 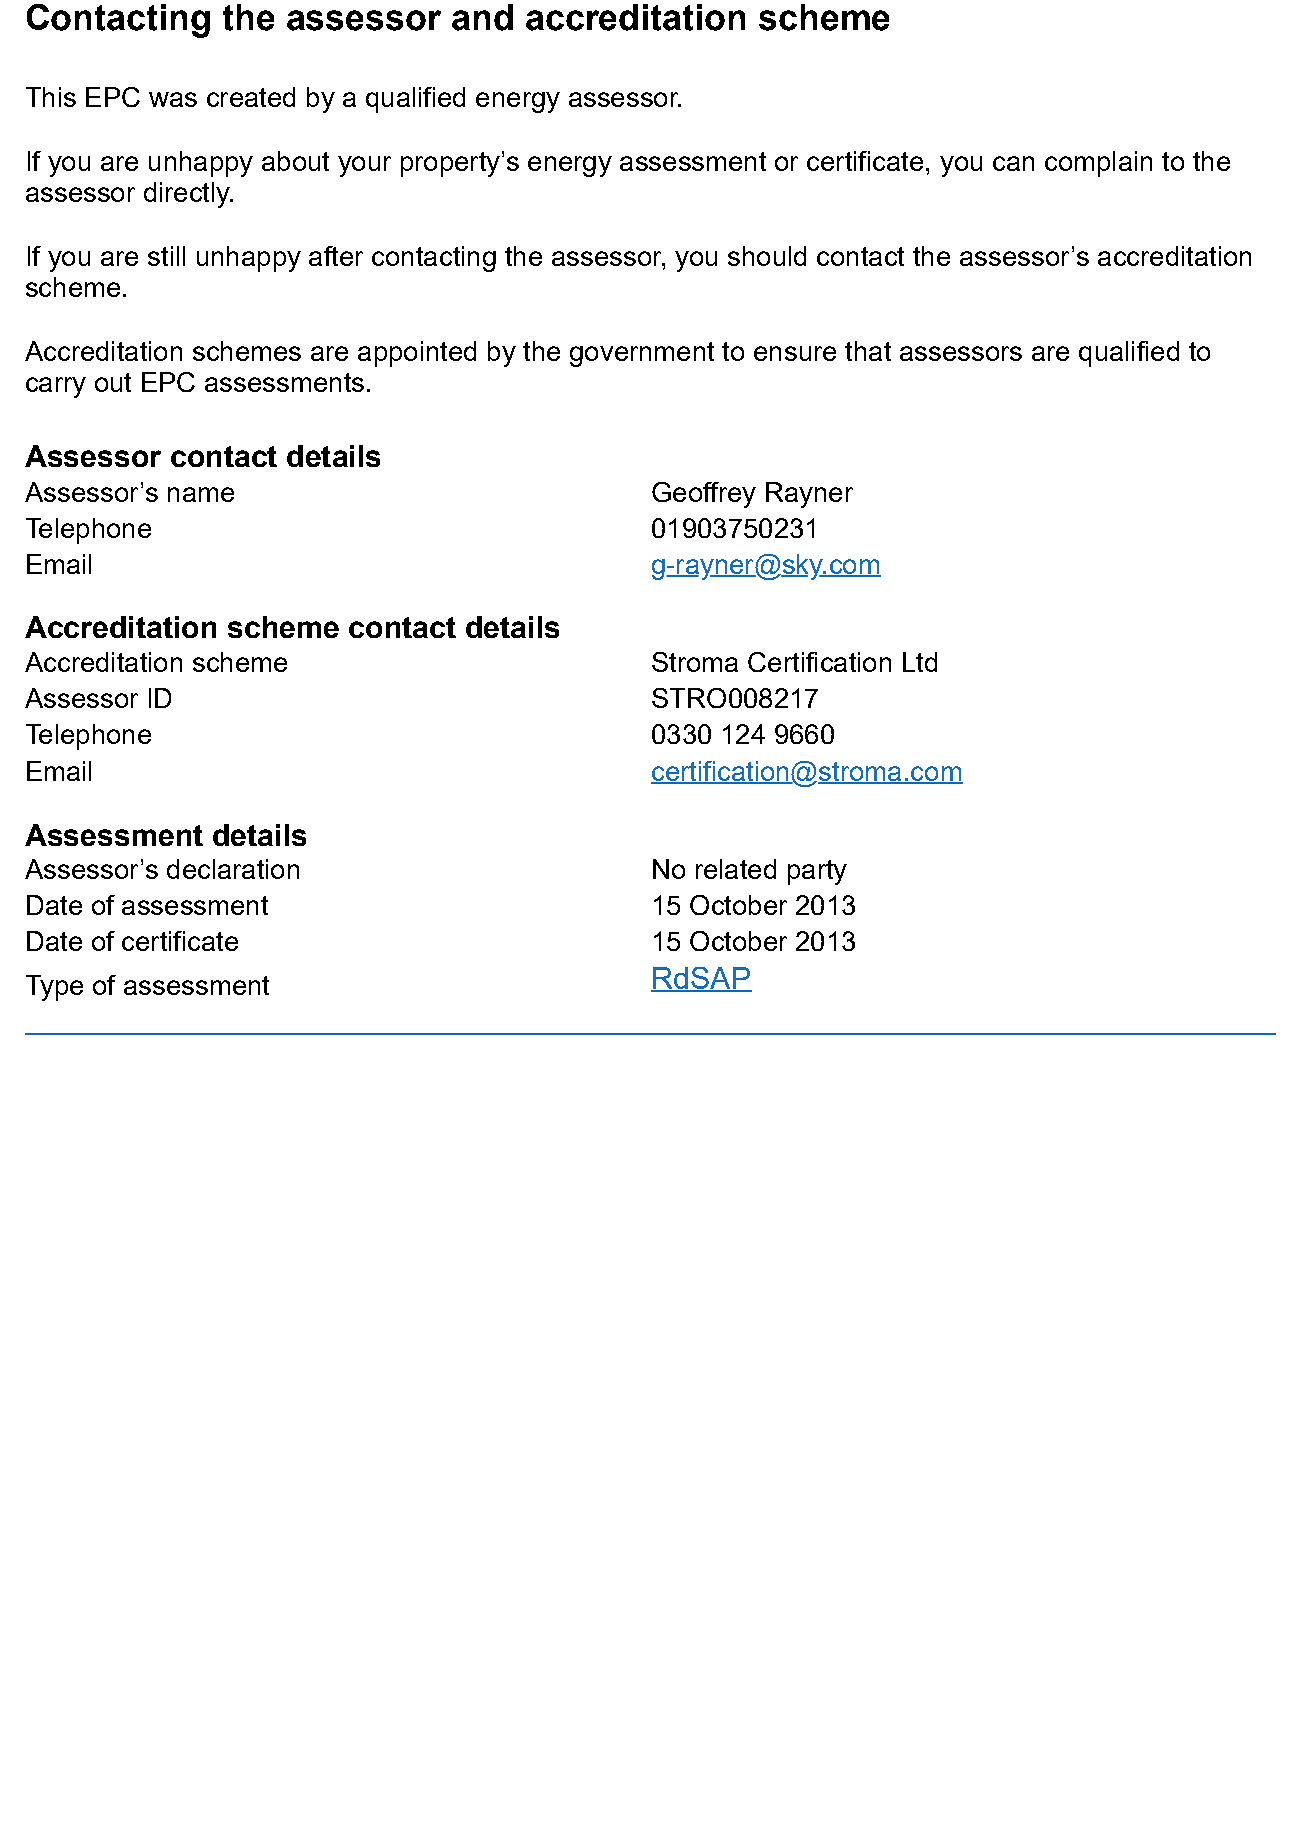 I want to click on and, so click(x=482, y=17).
